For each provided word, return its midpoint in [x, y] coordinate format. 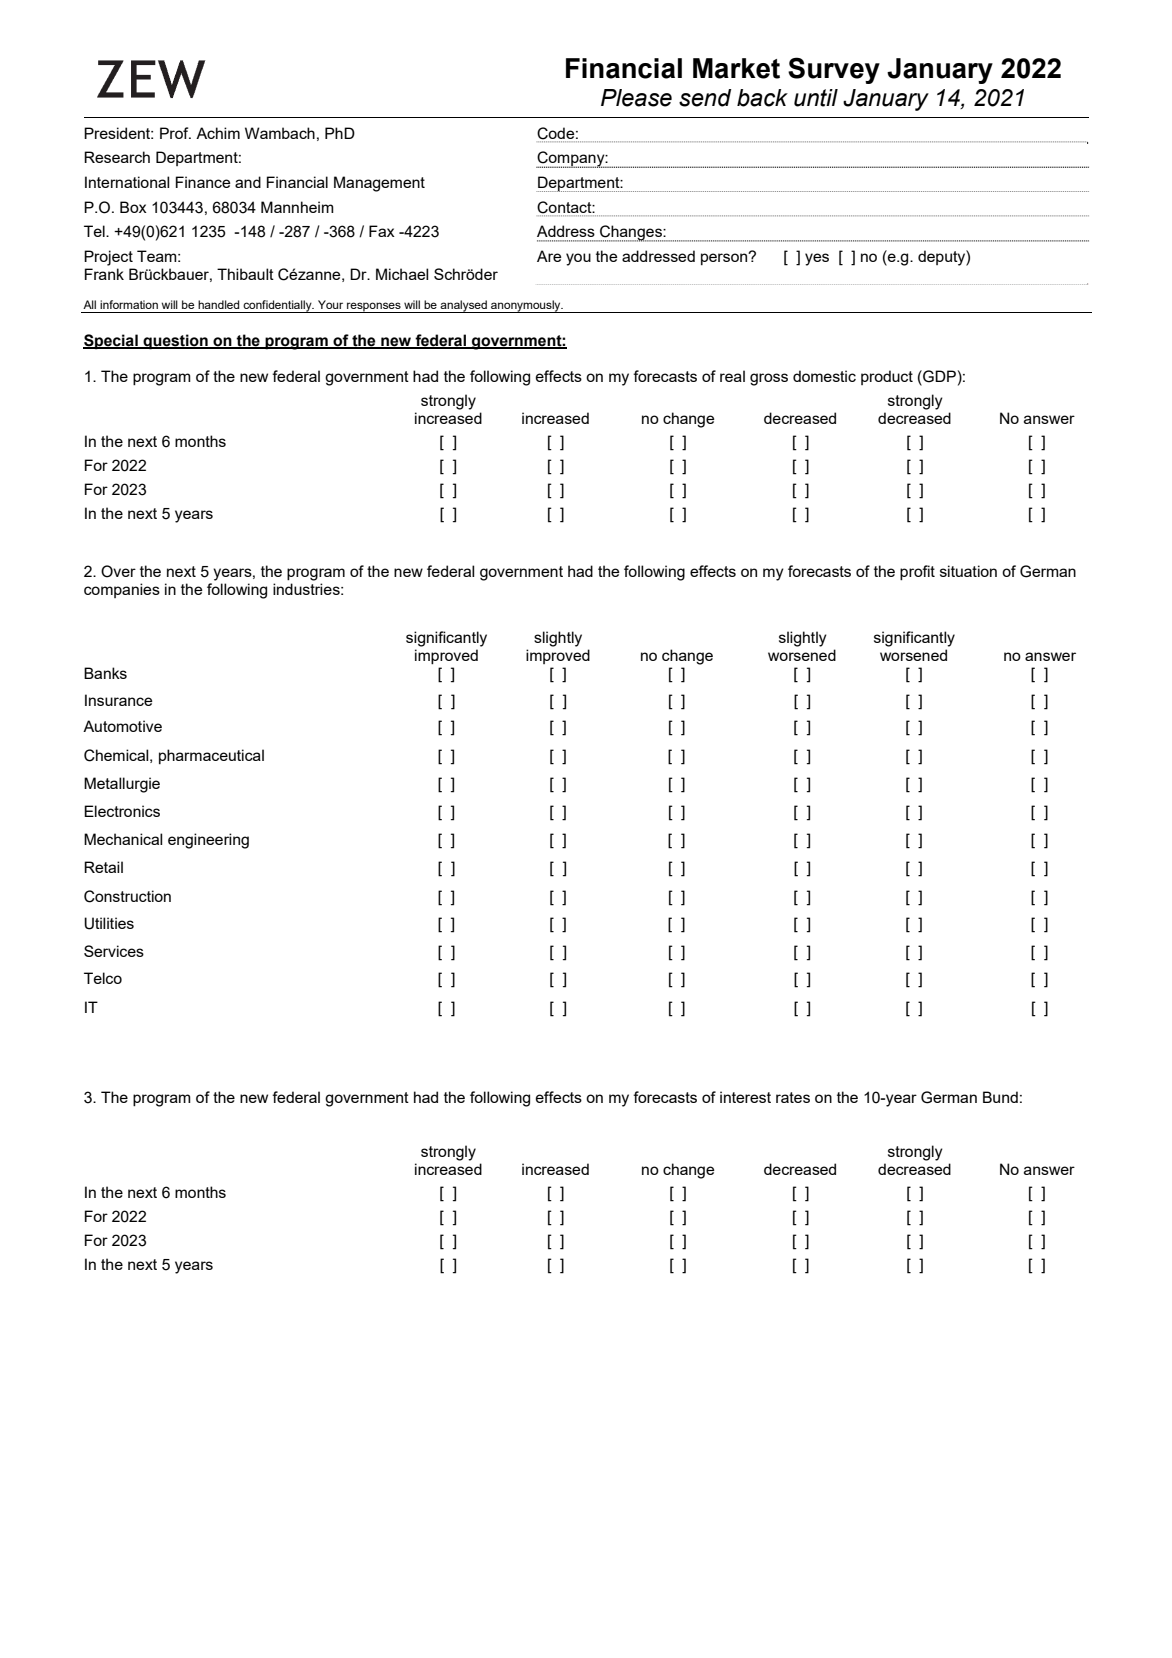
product [887, 377]
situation [968, 571]
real [732, 376]
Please [636, 98]
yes [817, 259]
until [816, 98]
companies [122, 590]
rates [793, 1097]
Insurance [119, 700]
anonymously [526, 306]
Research [117, 157]
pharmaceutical [211, 756]
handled [218, 304]
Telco [103, 978]
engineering [208, 841]
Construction [127, 896]
